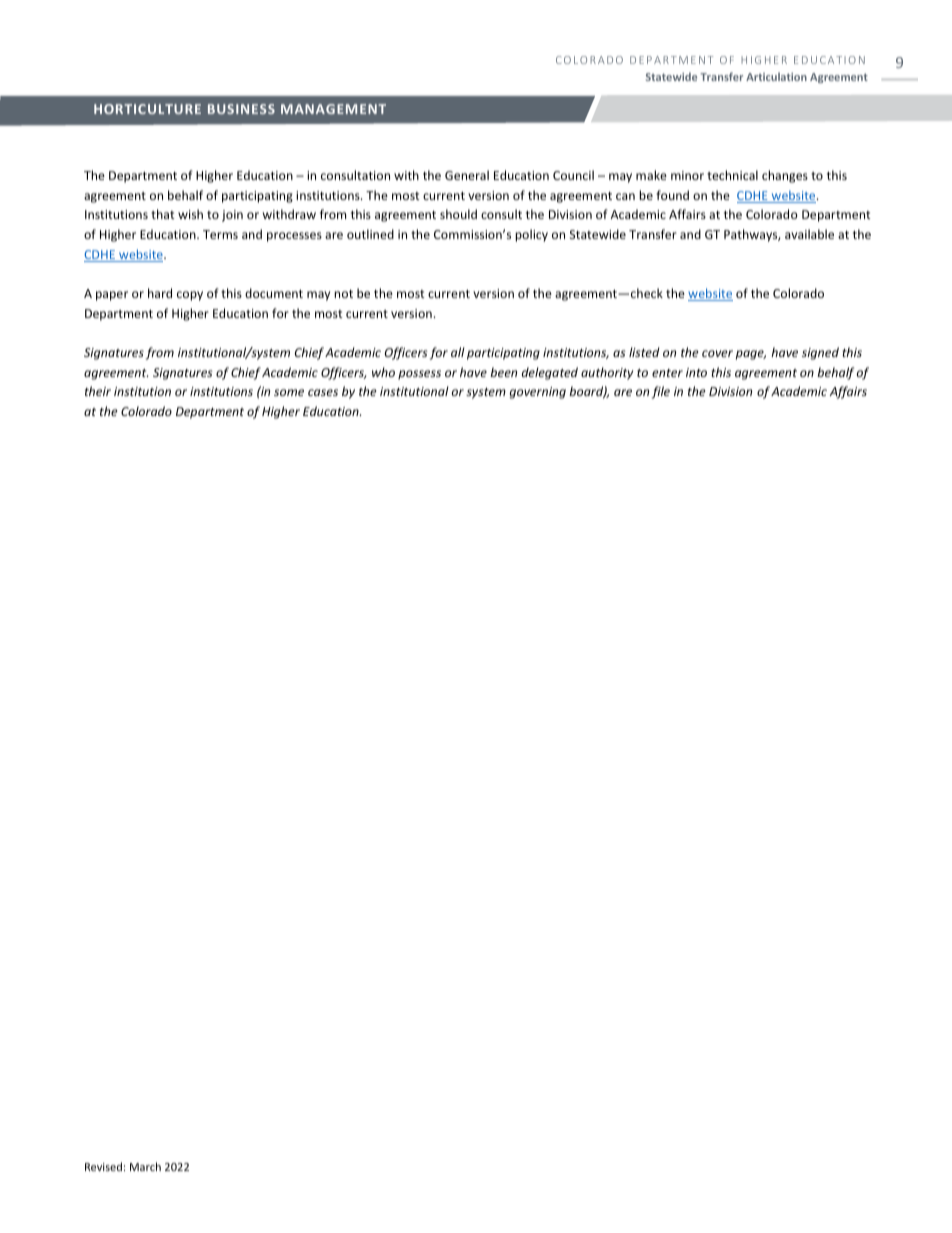  I want to click on into, so click(696, 372).
